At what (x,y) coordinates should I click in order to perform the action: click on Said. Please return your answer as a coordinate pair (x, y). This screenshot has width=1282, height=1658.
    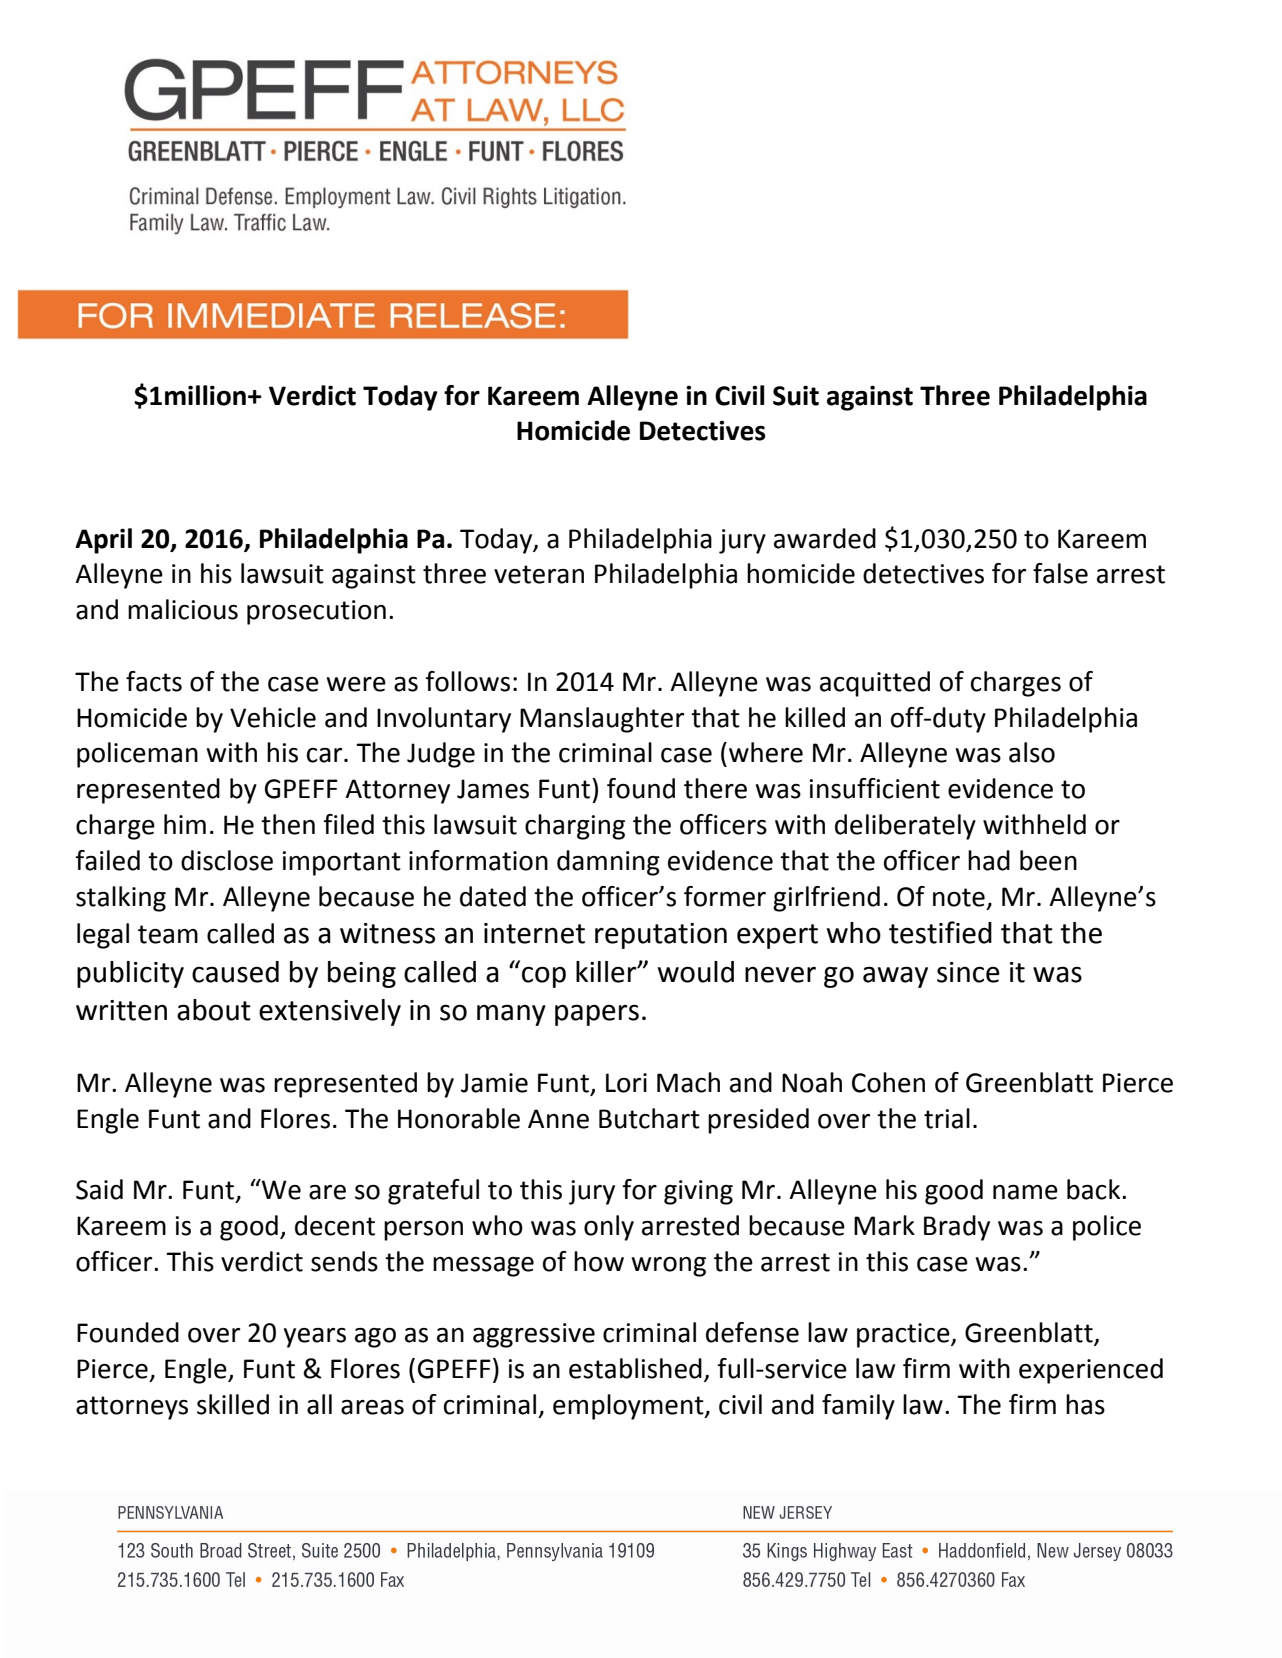
    Looking at the image, I should click on (99, 1189).
